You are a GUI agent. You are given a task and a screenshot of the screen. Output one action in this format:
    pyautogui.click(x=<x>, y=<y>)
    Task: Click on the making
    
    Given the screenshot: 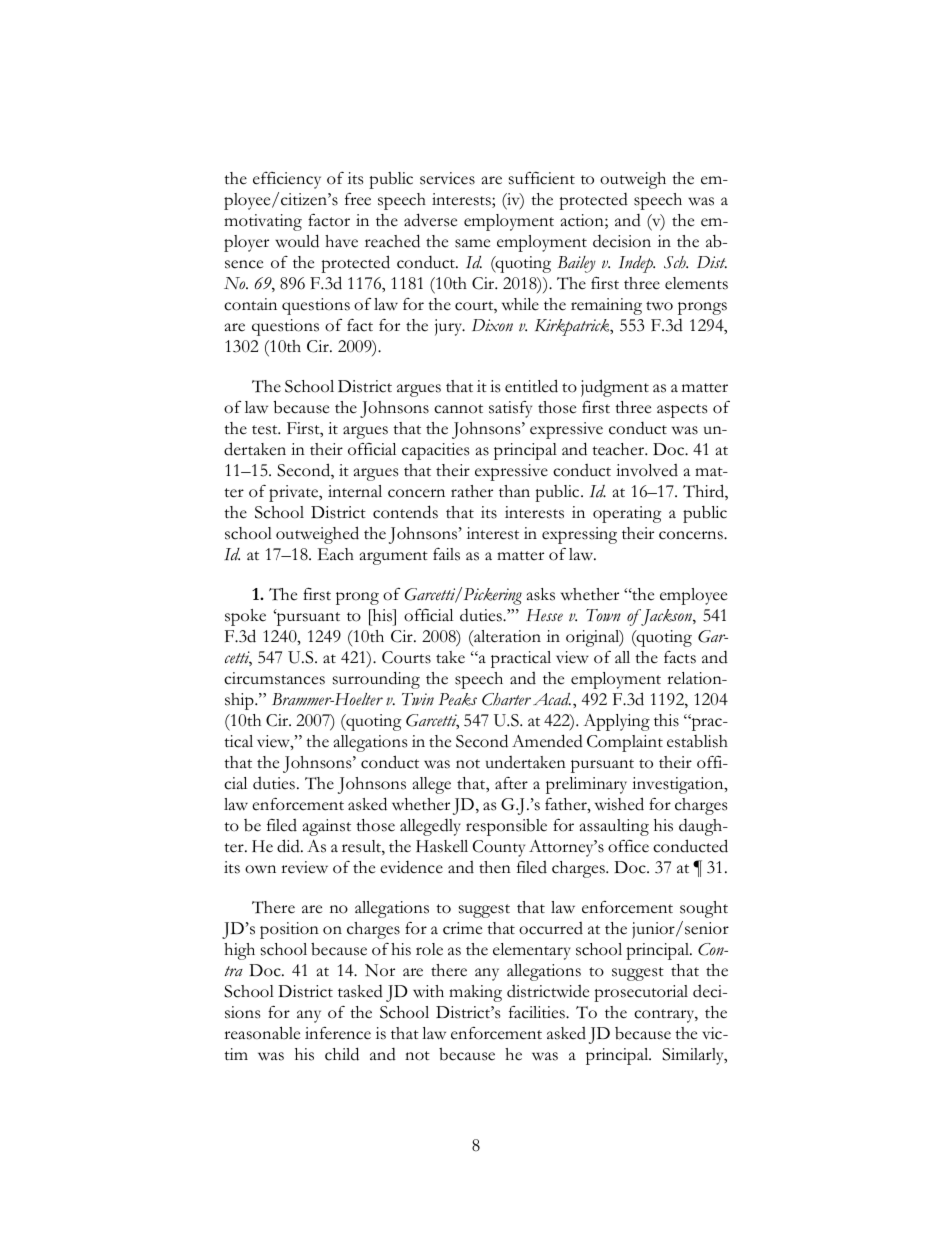 What is the action you would take?
    pyautogui.click(x=475, y=993)
